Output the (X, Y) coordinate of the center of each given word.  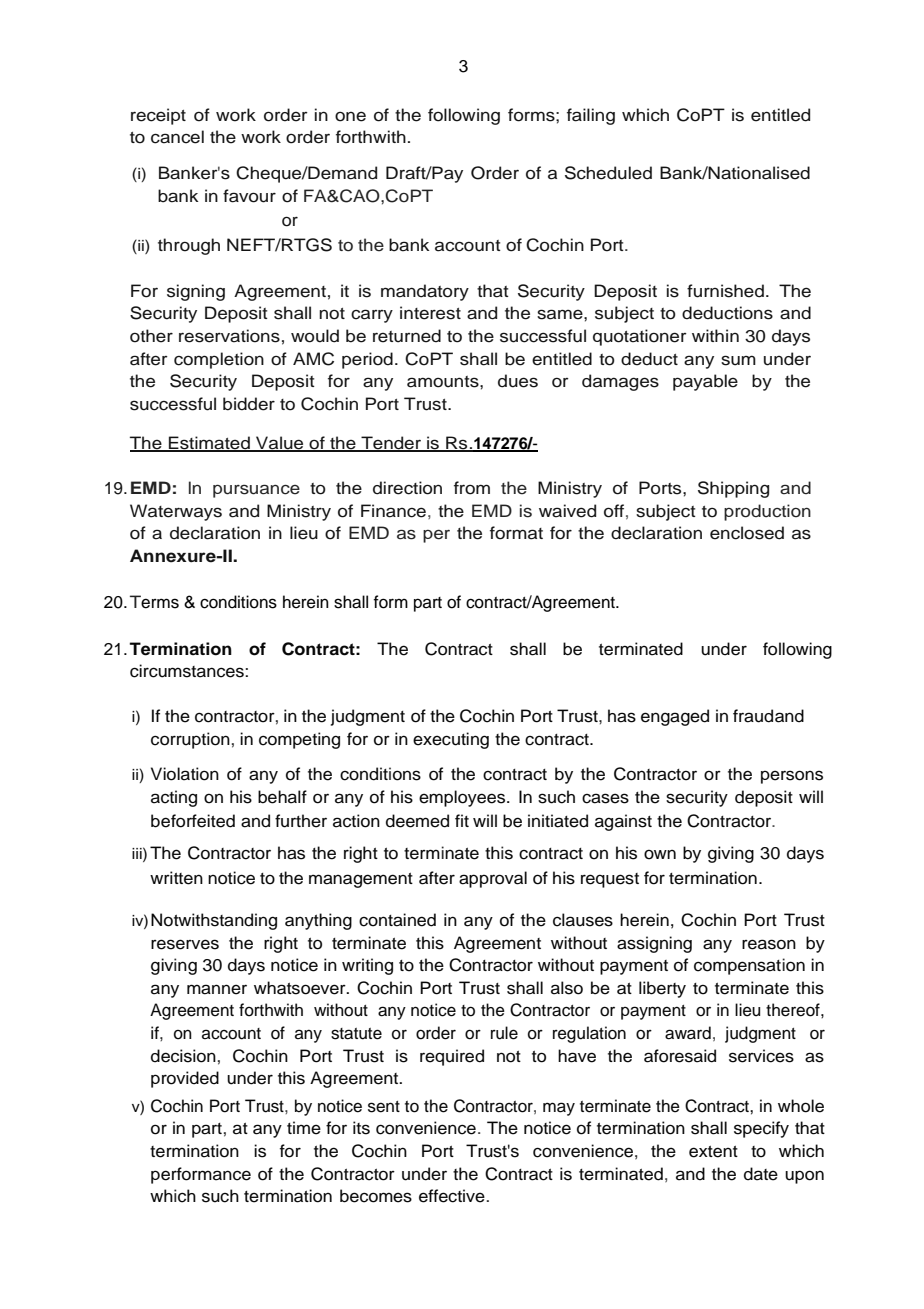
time (304, 1128)
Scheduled (608, 173)
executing (451, 740)
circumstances (188, 671)
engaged (675, 717)
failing (591, 116)
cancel (177, 137)
